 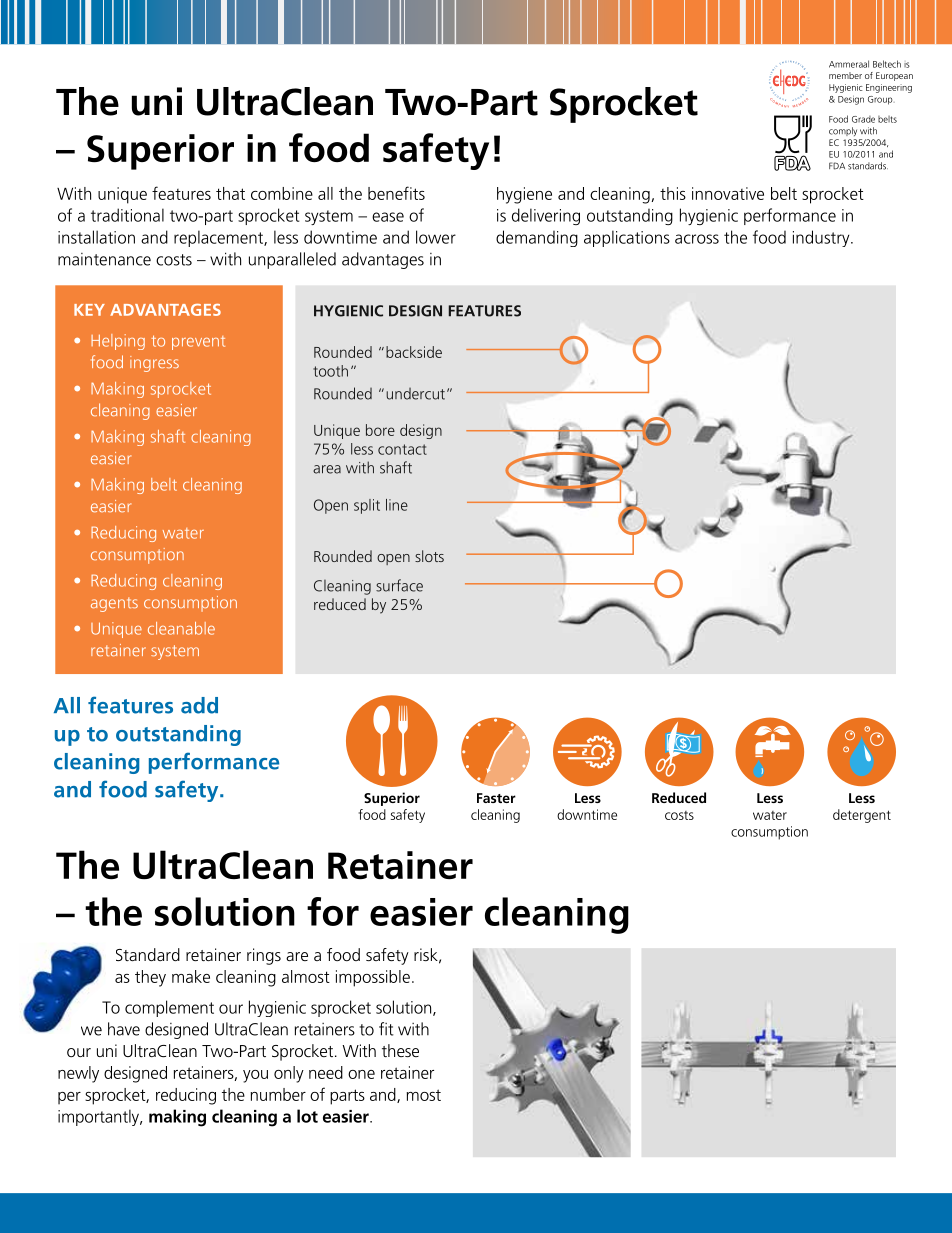 What do you see at coordinates (496, 798) in the image?
I see `Faster` at bounding box center [496, 798].
